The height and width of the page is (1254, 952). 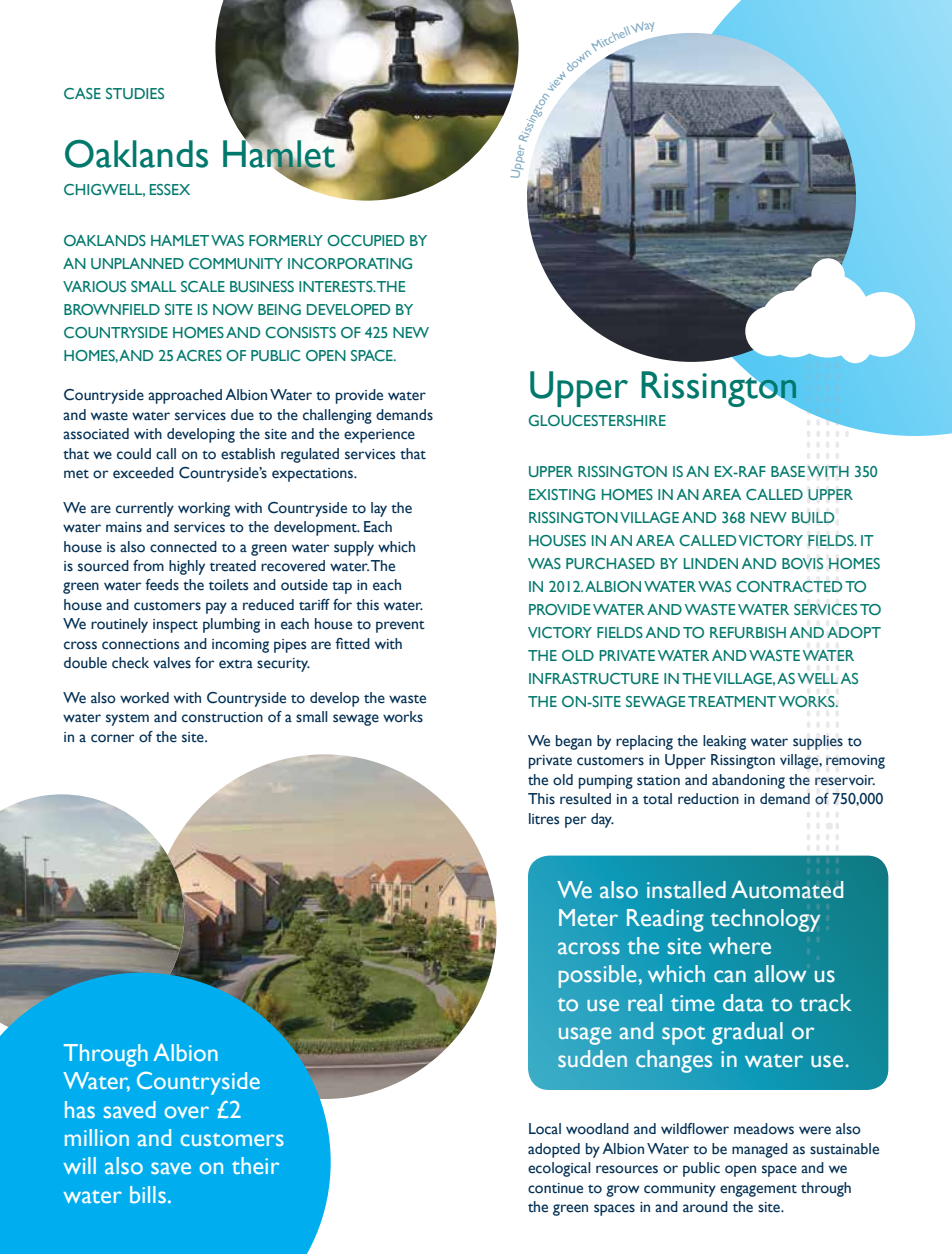 I want to click on STUDIES, so click(x=135, y=93).
